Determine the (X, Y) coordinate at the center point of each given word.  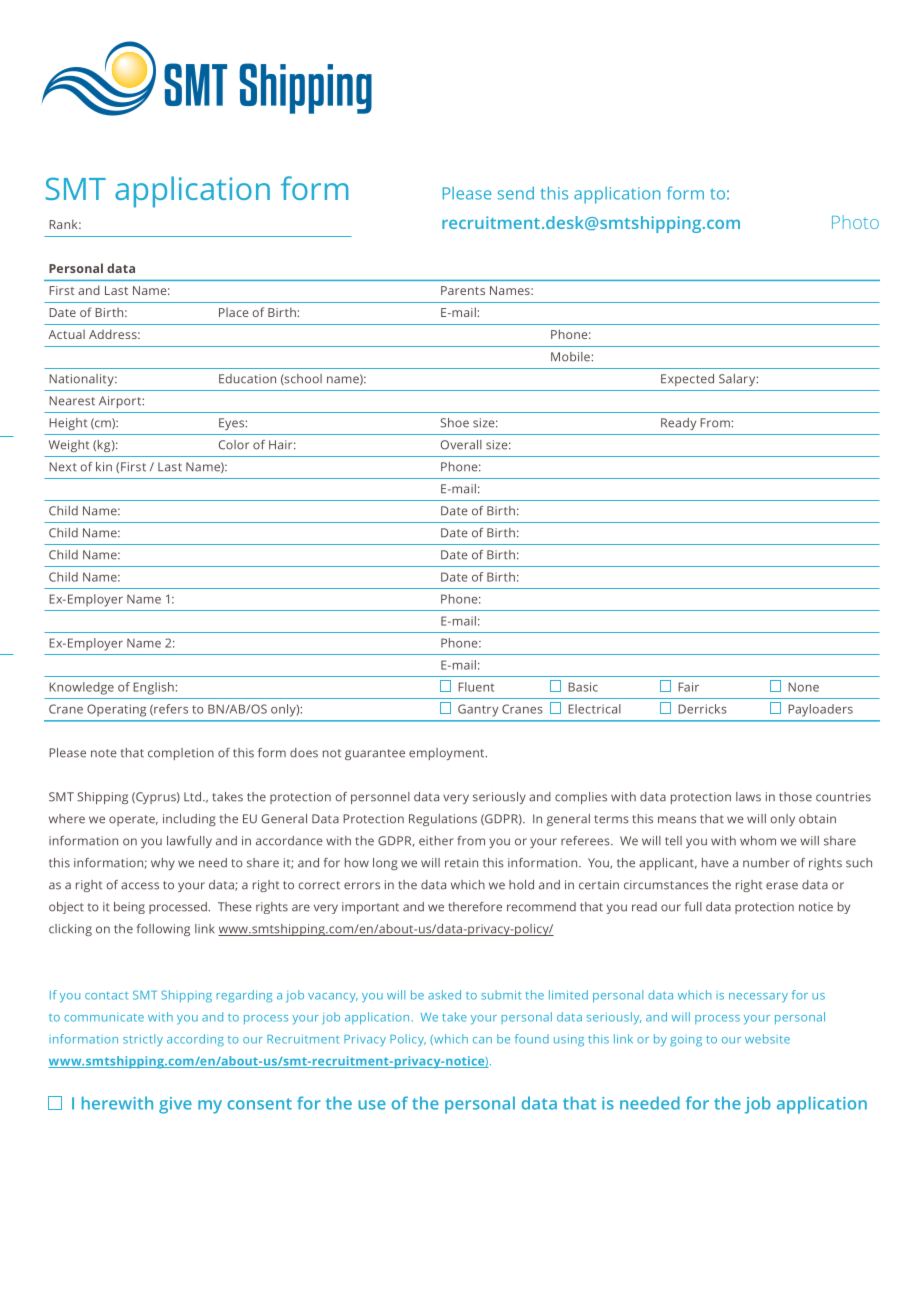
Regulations (443, 820)
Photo (855, 222)
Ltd (192, 797)
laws (748, 797)
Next (63, 467)
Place (234, 312)
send (516, 193)
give (175, 1105)
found (532, 1039)
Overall (461, 445)
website (767, 1039)
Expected (687, 380)
